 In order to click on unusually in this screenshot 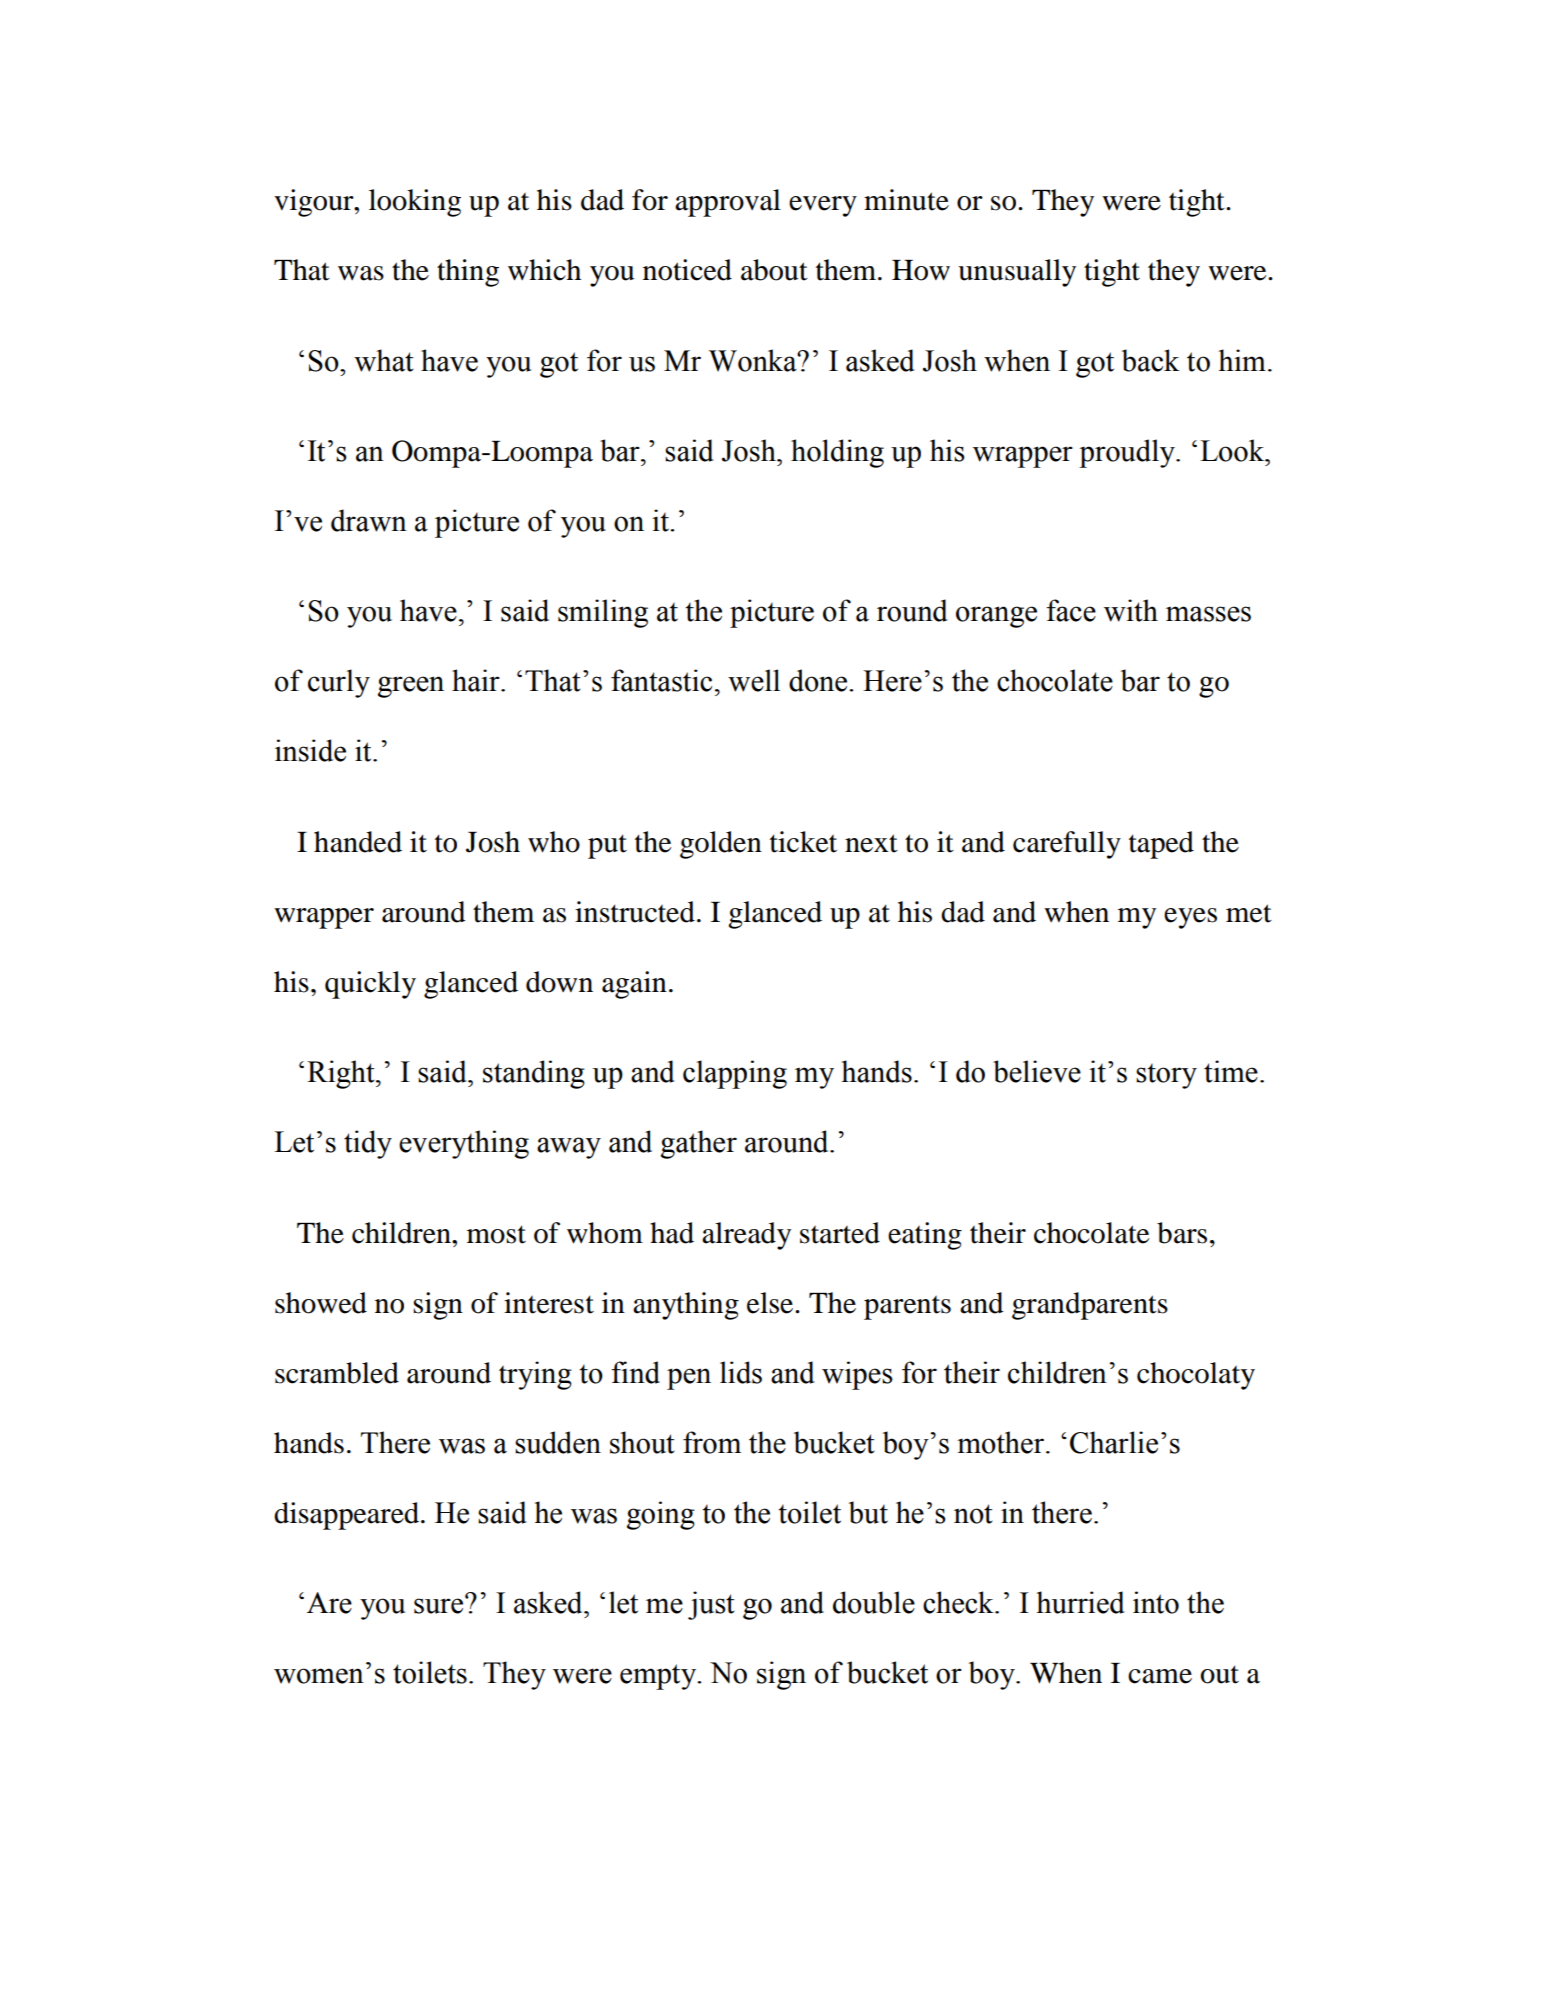, I will do `click(1017, 273)`.
